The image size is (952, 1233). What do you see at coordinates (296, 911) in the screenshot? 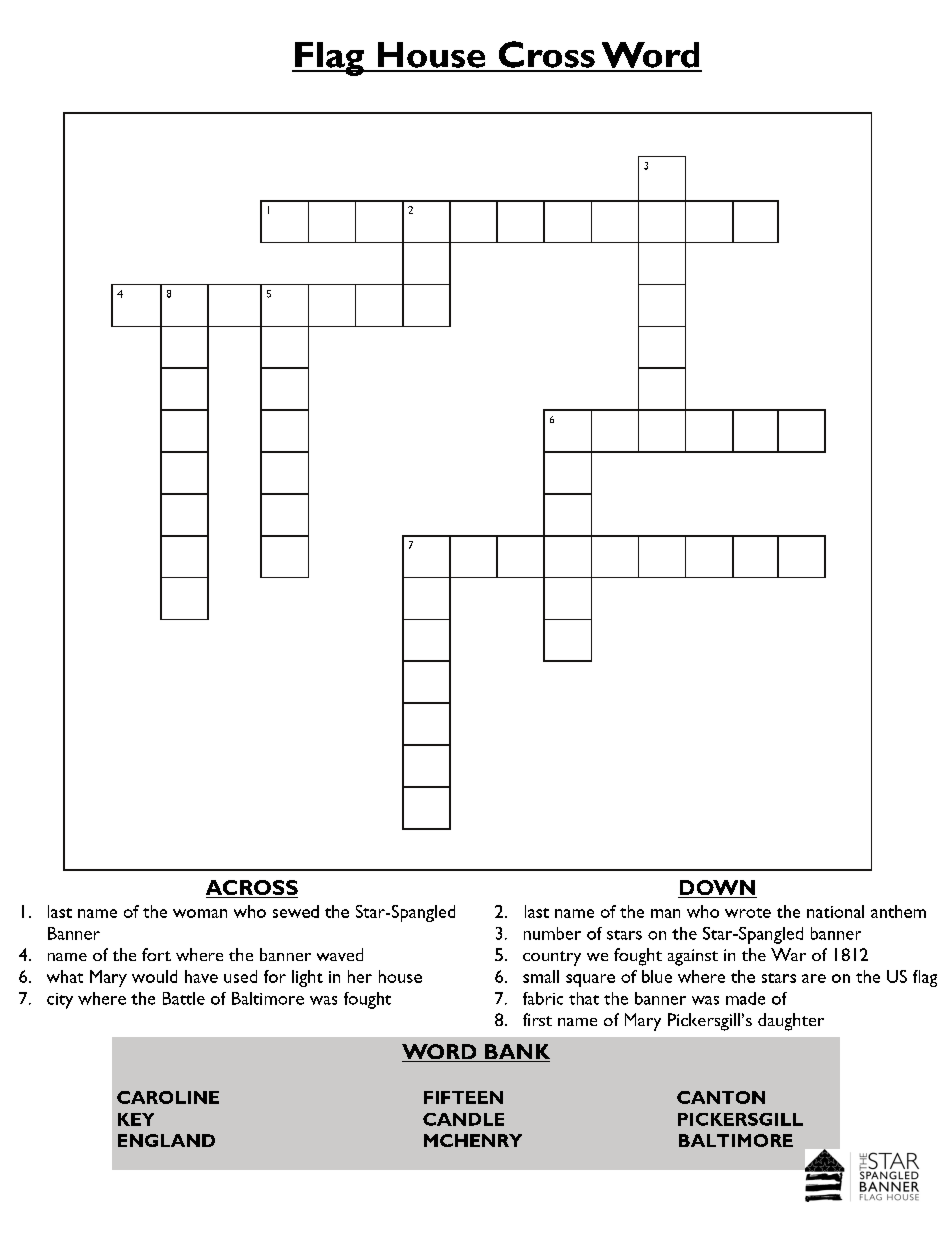
I see `sewed` at bounding box center [296, 911].
